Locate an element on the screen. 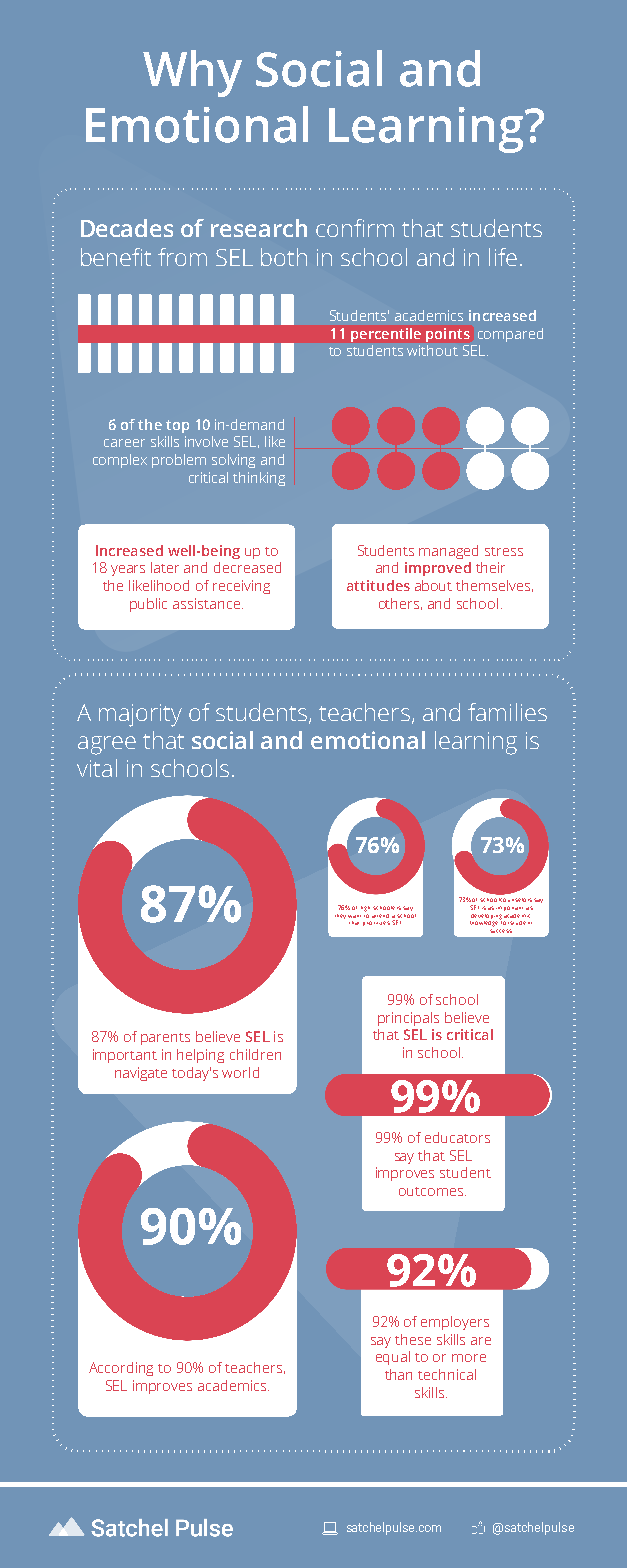  majority is located at coordinates (140, 715).
